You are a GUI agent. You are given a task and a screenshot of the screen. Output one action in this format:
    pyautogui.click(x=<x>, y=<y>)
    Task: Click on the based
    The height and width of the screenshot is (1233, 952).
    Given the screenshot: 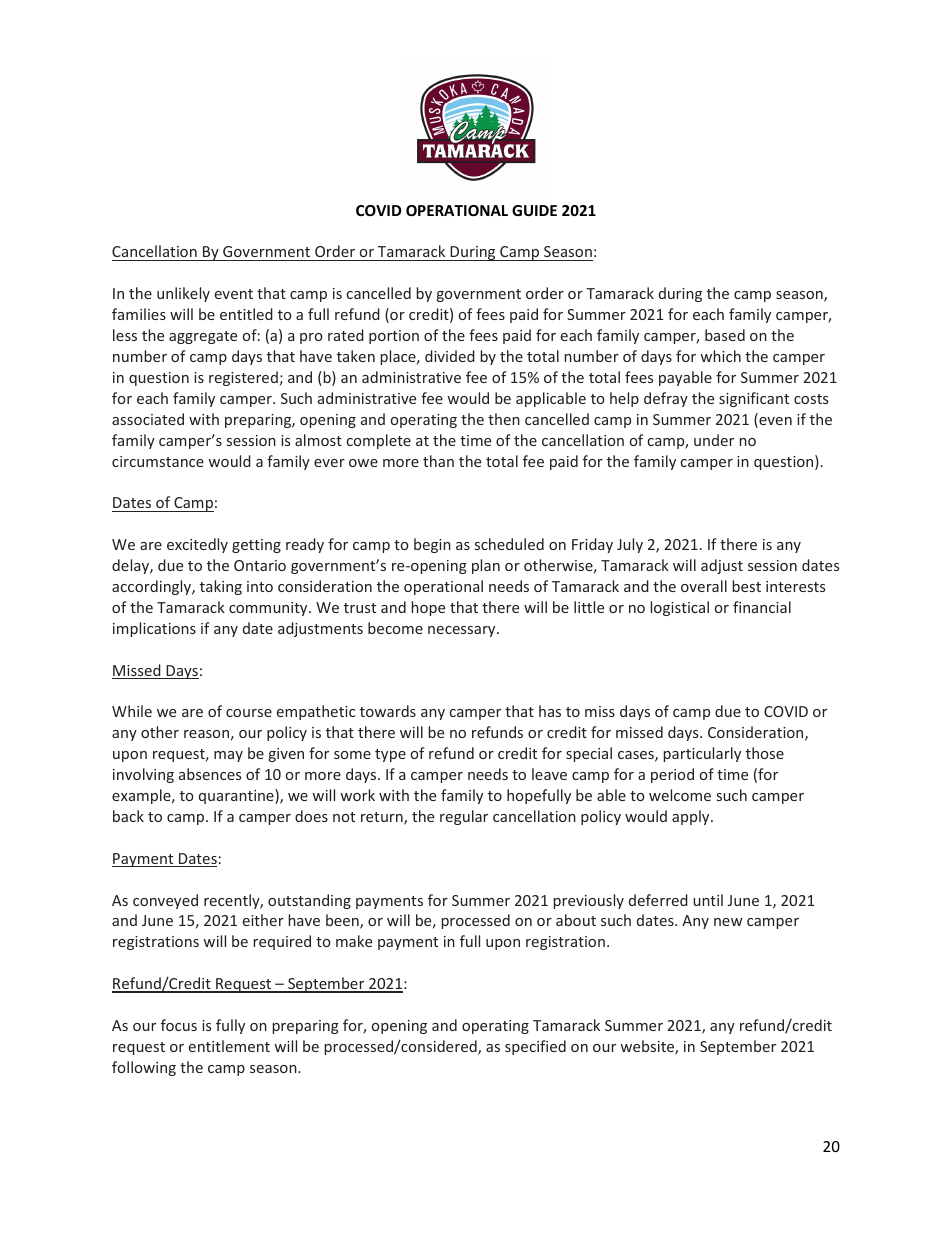 What is the action you would take?
    pyautogui.click(x=725, y=335)
